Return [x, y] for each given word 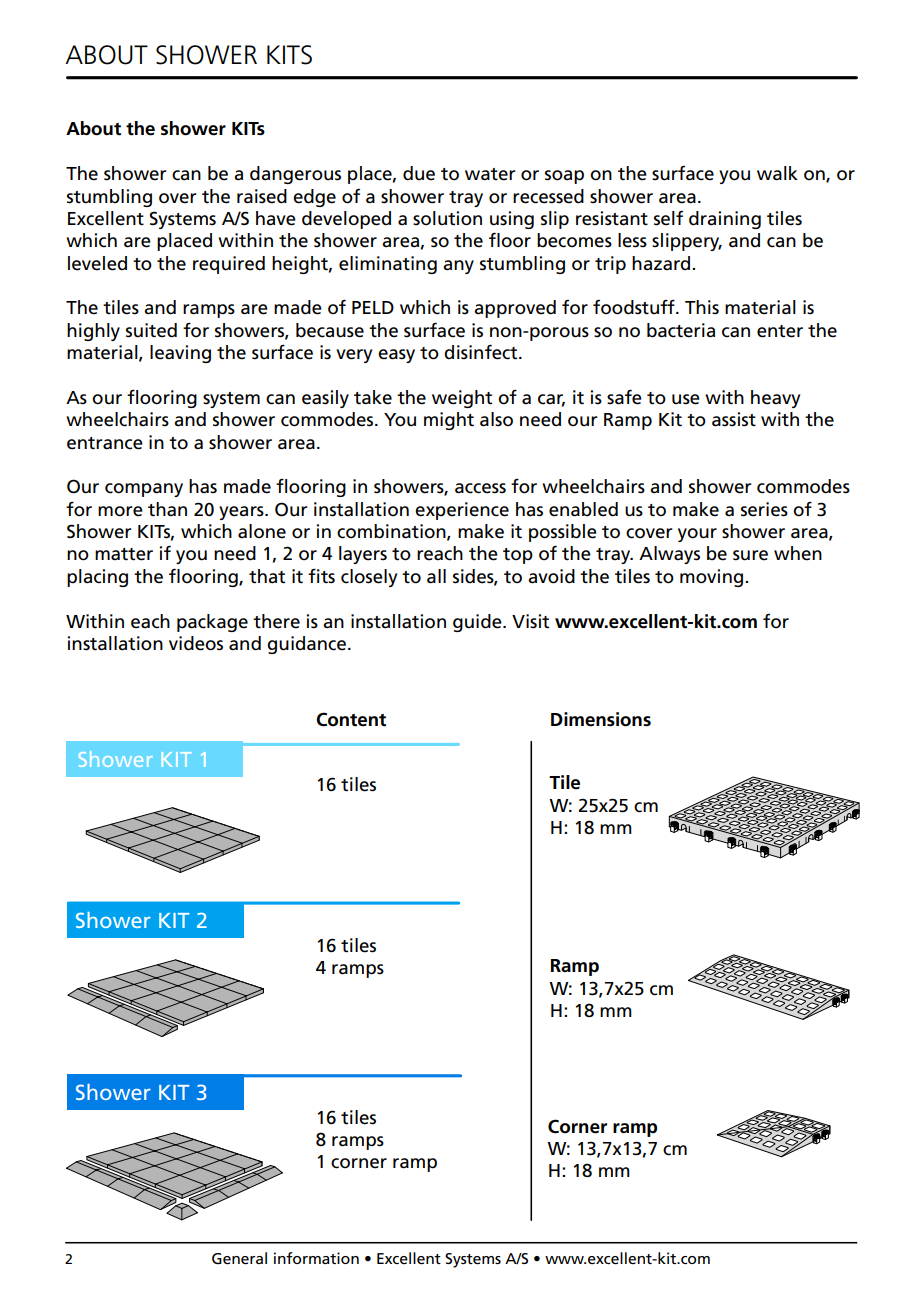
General [239, 1258]
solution [447, 218]
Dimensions [601, 719]
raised [262, 196]
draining [725, 220]
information [316, 1258]
